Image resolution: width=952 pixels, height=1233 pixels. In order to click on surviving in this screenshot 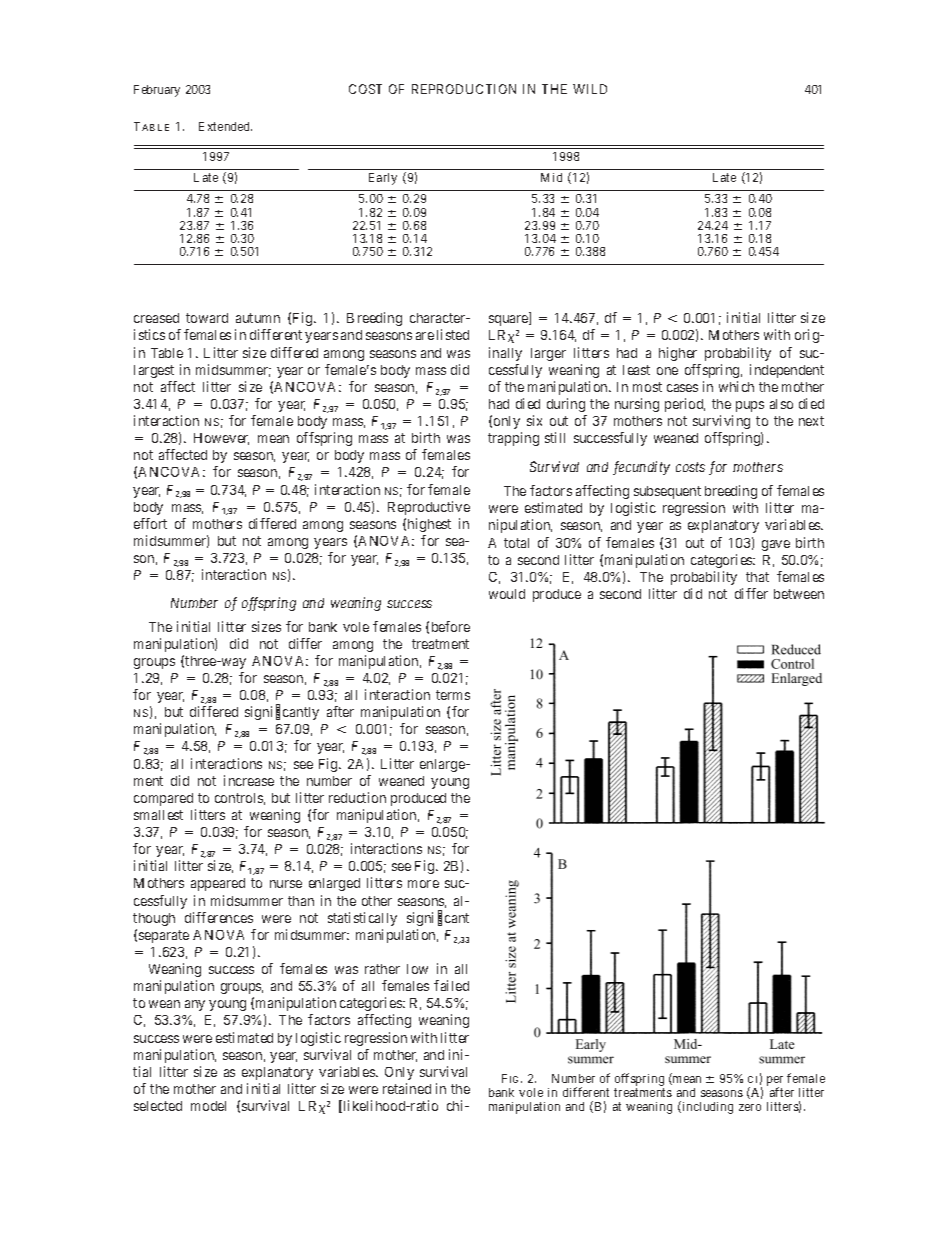, I will do `click(721, 422)`.
